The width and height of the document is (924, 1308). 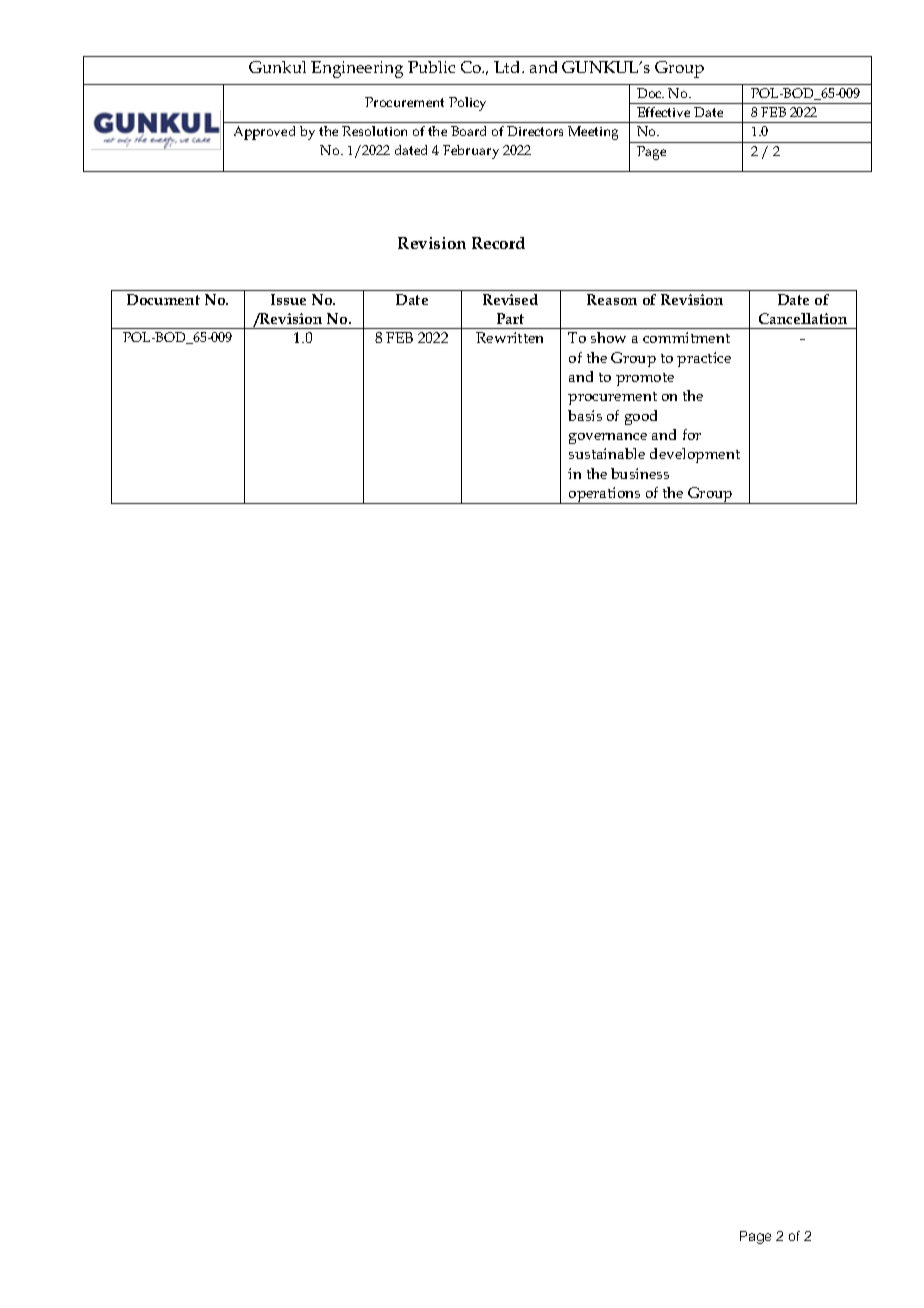 I want to click on operations, so click(x=605, y=495).
